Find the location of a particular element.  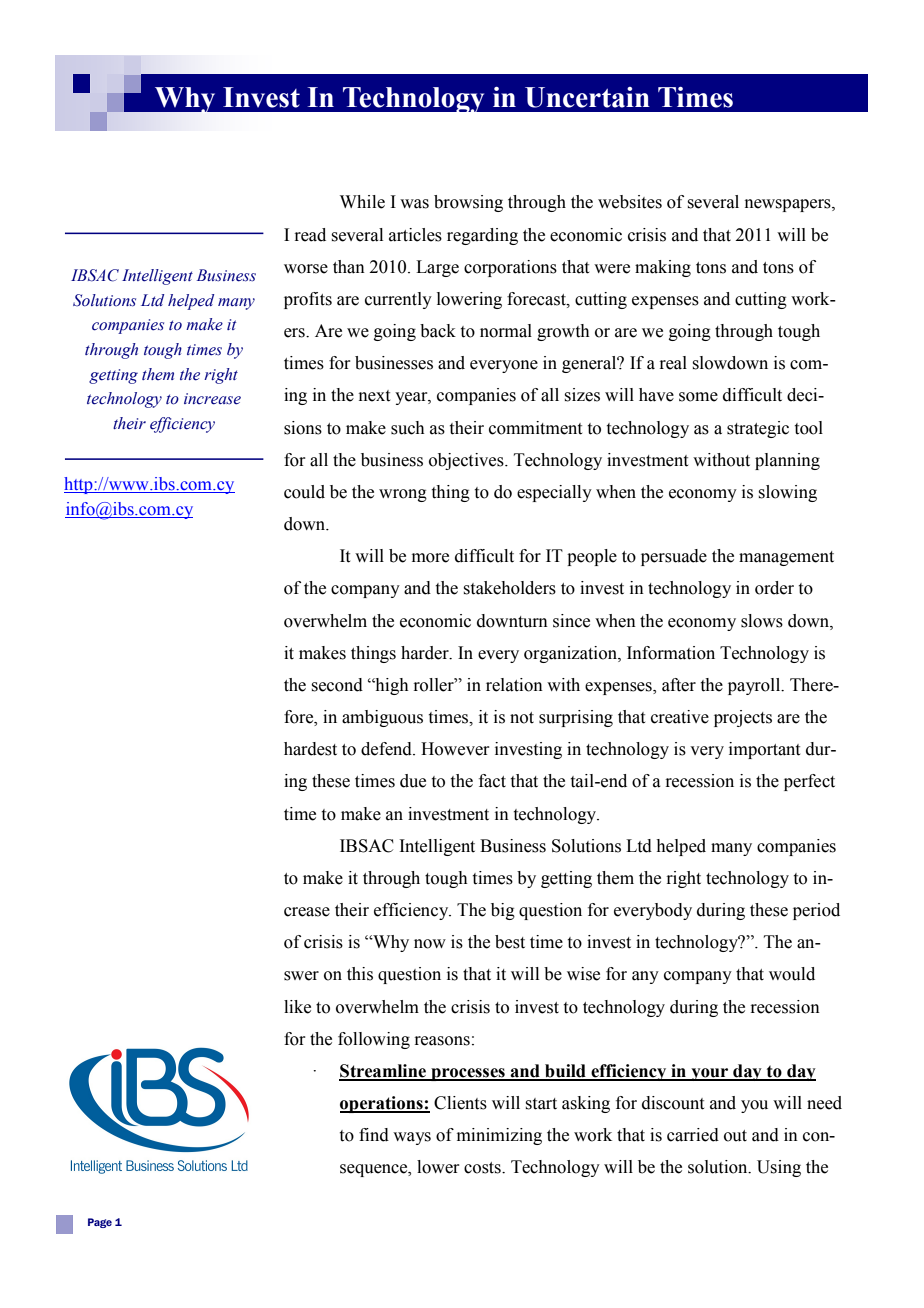

Page is located at coordinates (100, 1223).
